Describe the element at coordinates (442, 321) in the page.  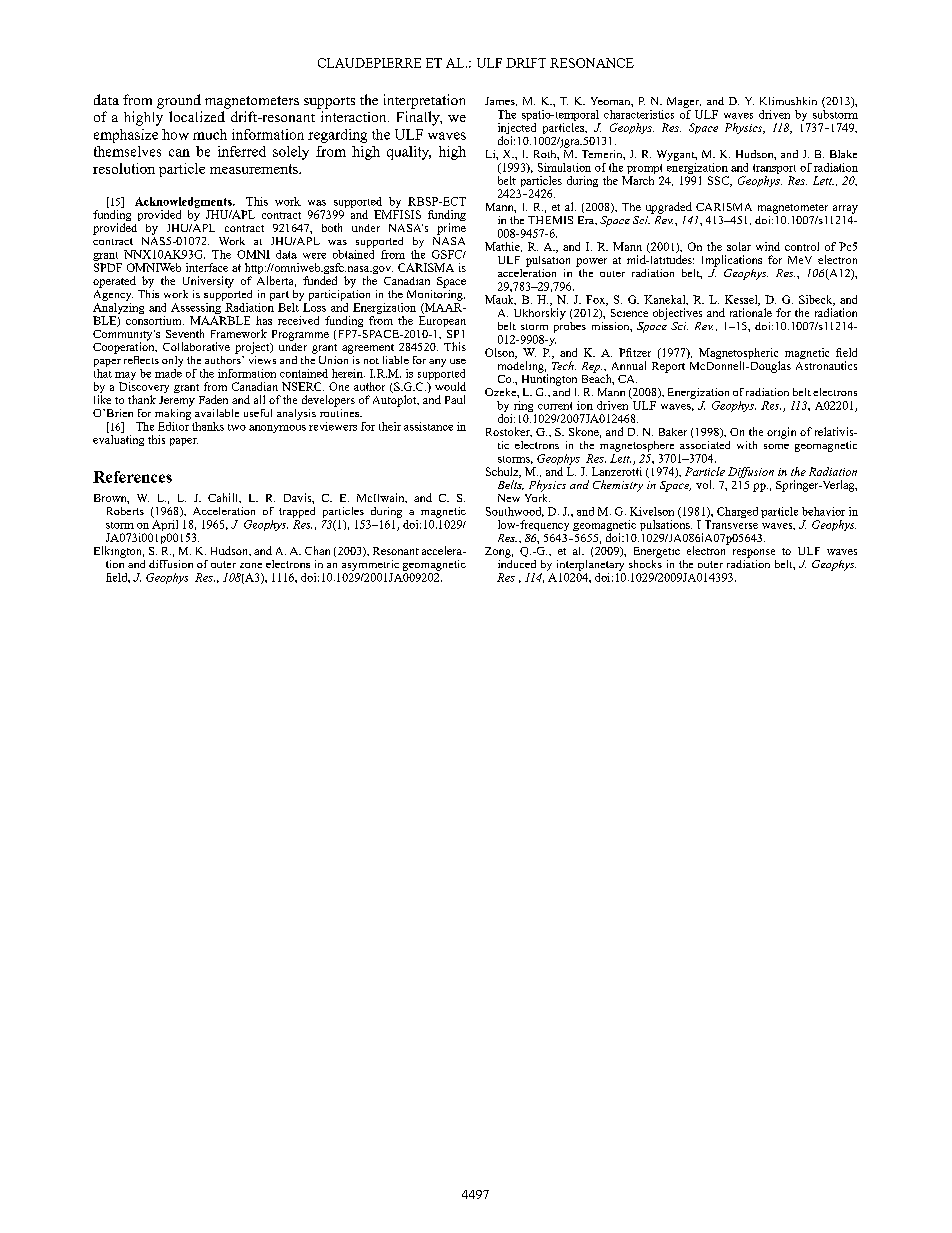
I see `European` at that location.
